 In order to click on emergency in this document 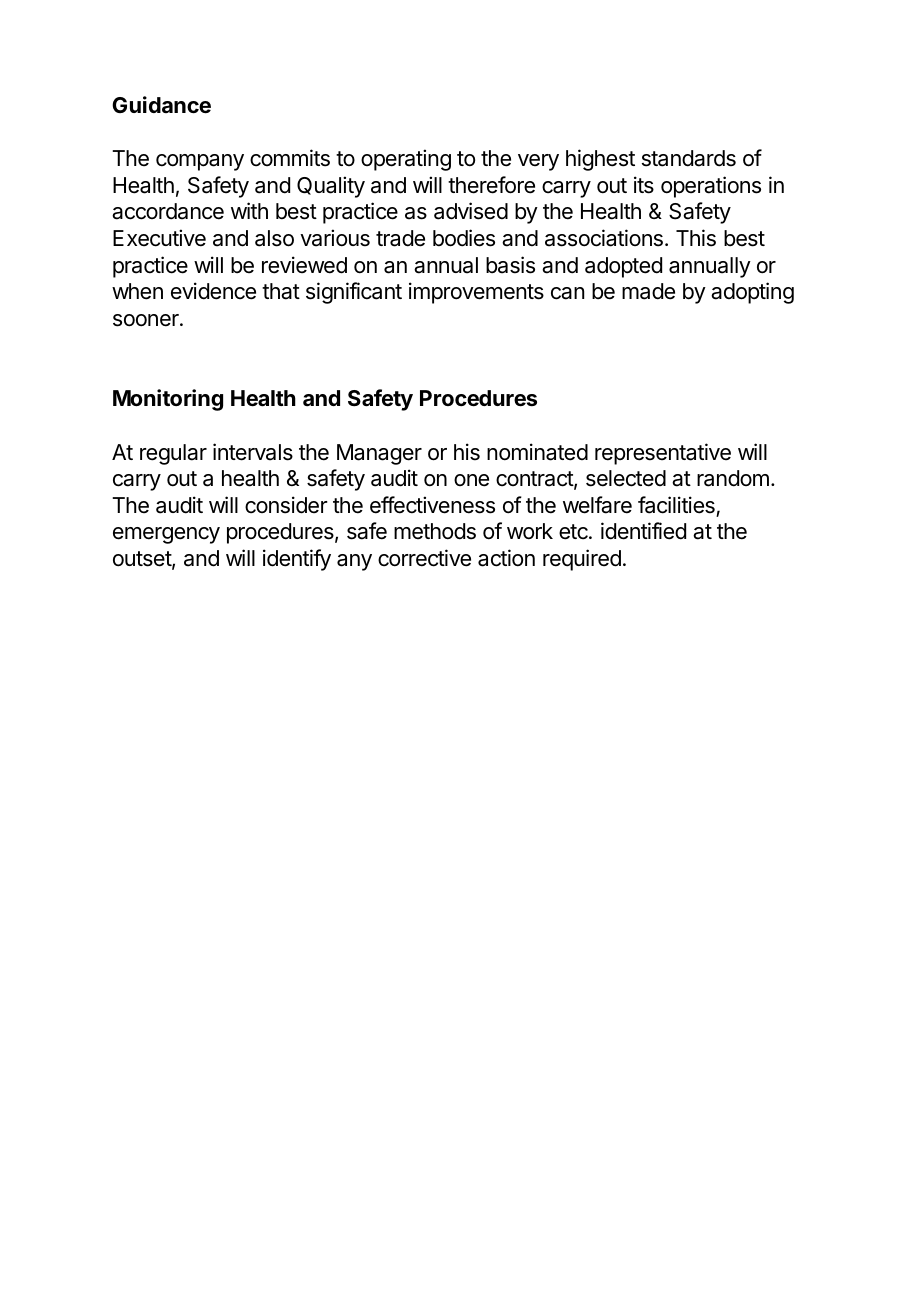, I will do `click(166, 535)`.
